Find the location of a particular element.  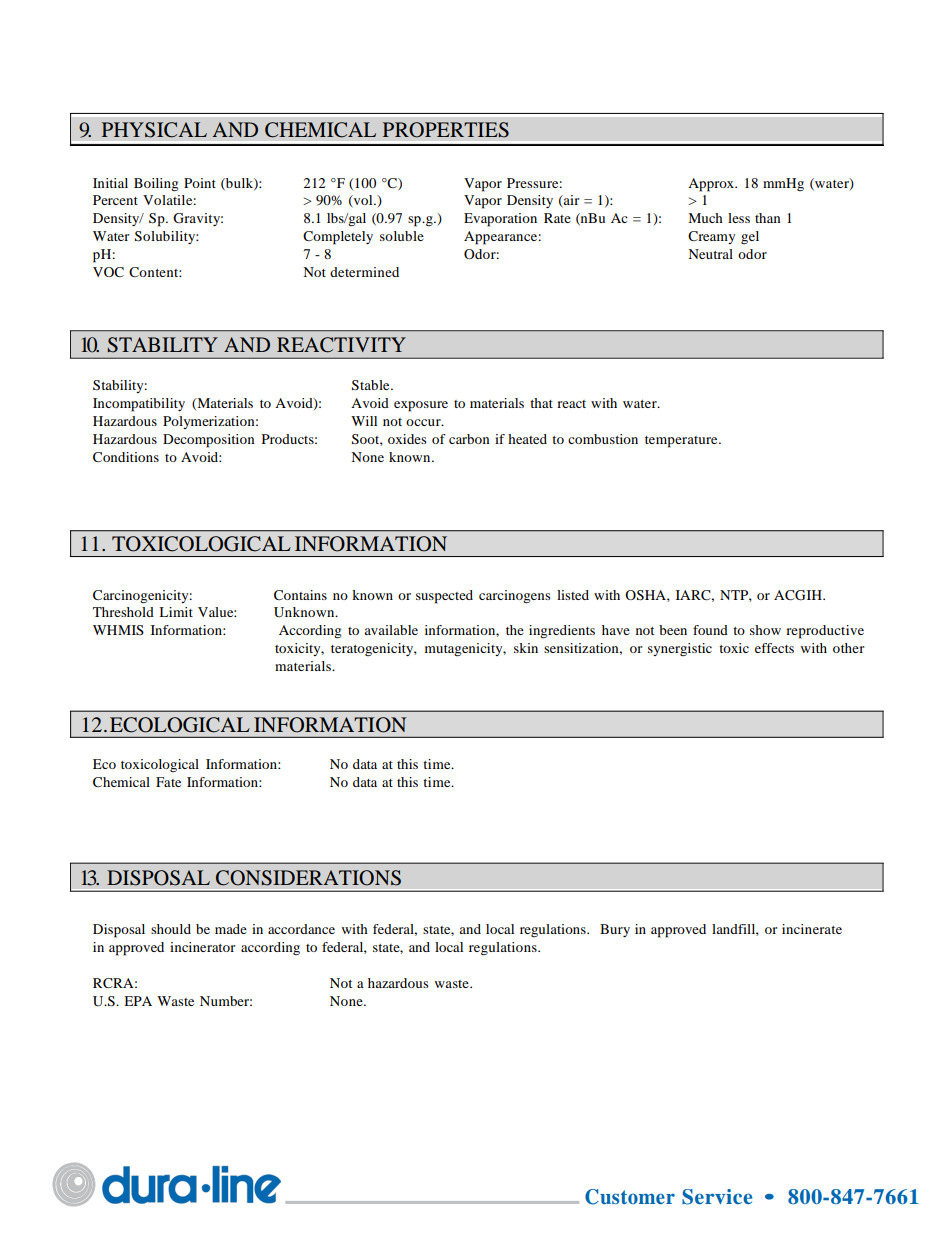

CONSIDERATIONS is located at coordinates (308, 878).
